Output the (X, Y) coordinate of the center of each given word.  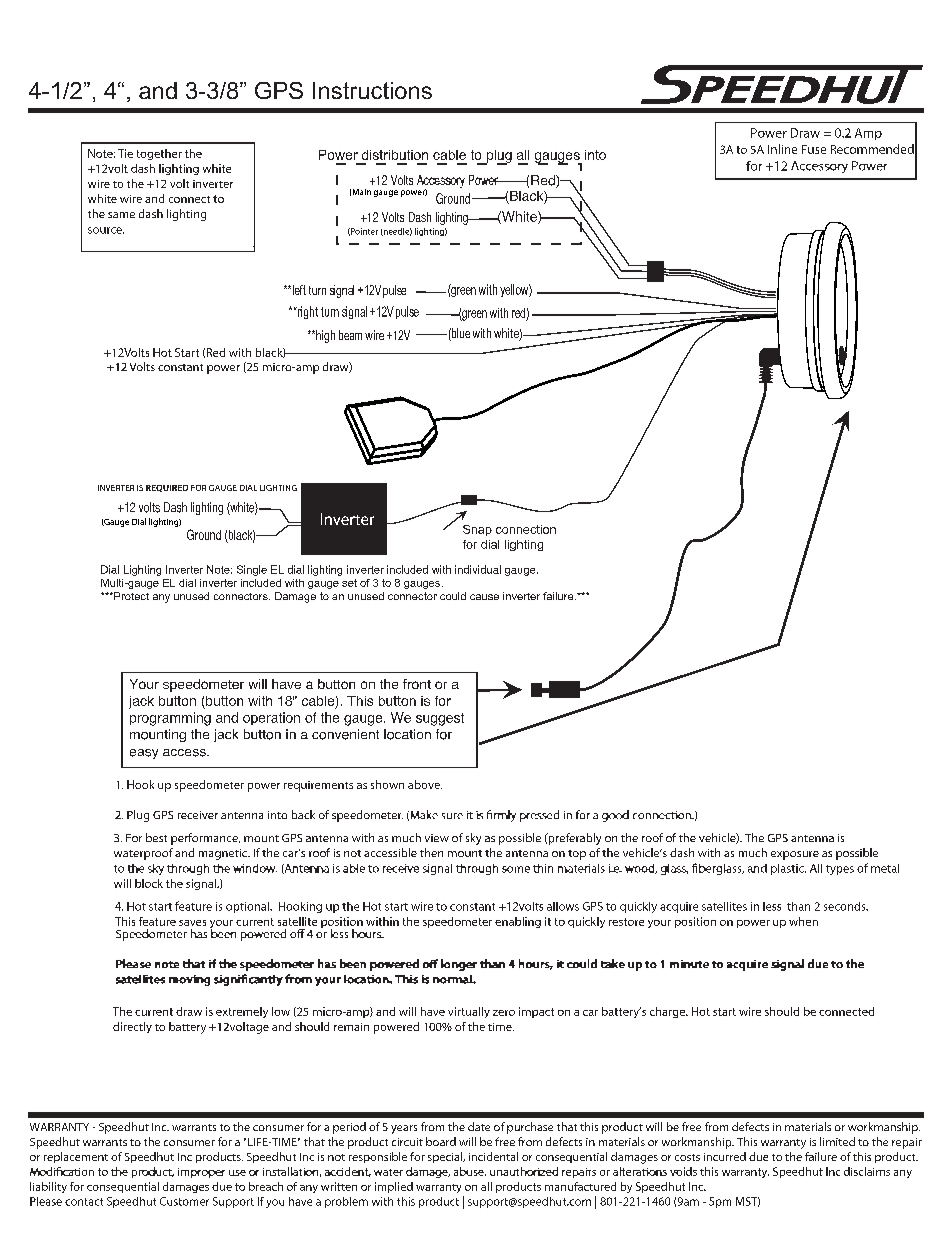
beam (350, 335)
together (159, 154)
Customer (184, 1201)
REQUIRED (167, 488)
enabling (518, 922)
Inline (782, 149)
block (149, 883)
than (798, 906)
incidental (493, 1156)
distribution (395, 155)
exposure (795, 855)
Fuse (814, 149)
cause (484, 597)
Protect (130, 596)
